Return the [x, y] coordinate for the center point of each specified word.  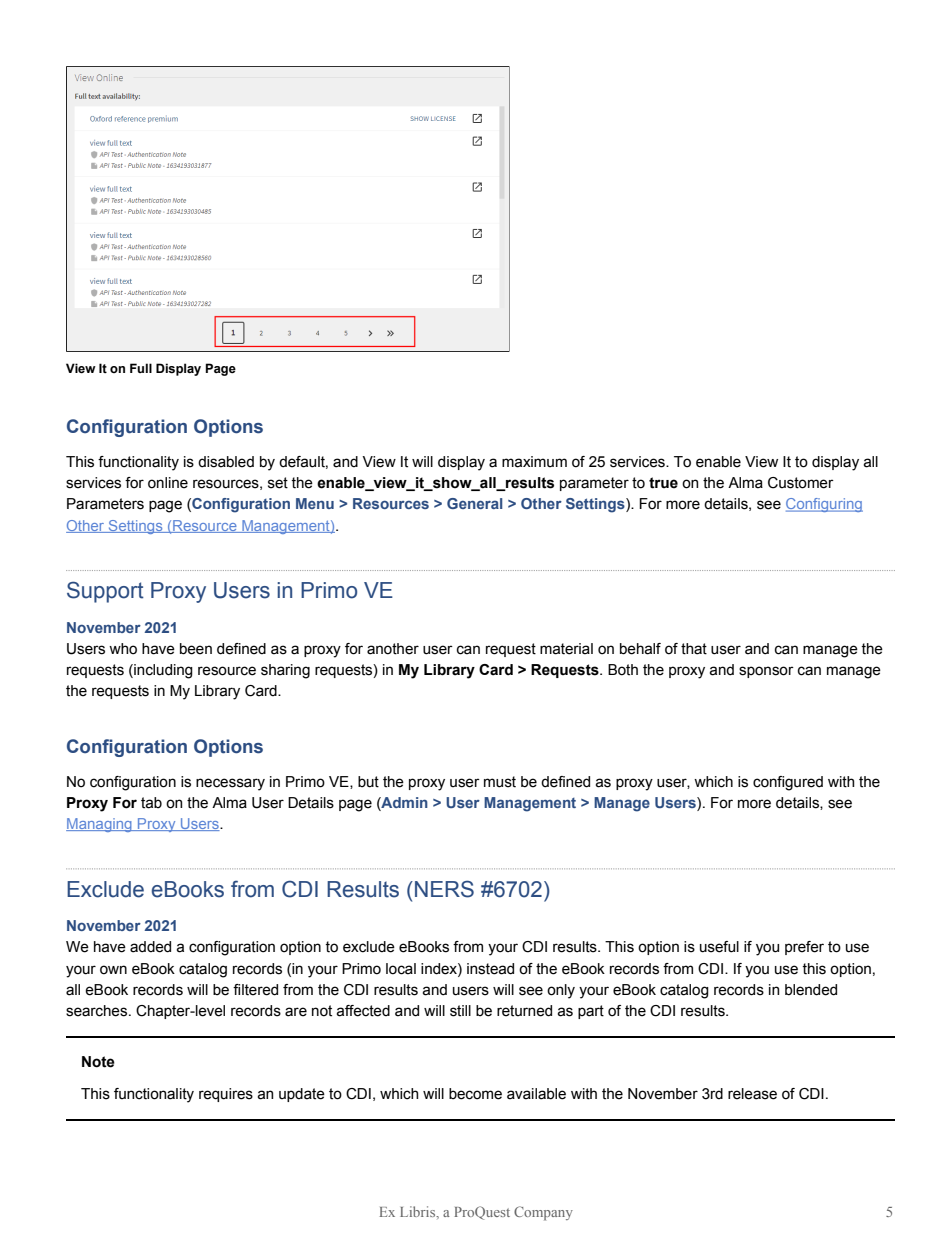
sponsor [766, 672]
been [196, 649]
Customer [801, 483]
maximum [534, 462]
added [150, 947]
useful [719, 947]
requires [226, 1095]
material [566, 649]
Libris [419, 1212]
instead [490, 969]
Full [141, 368]
